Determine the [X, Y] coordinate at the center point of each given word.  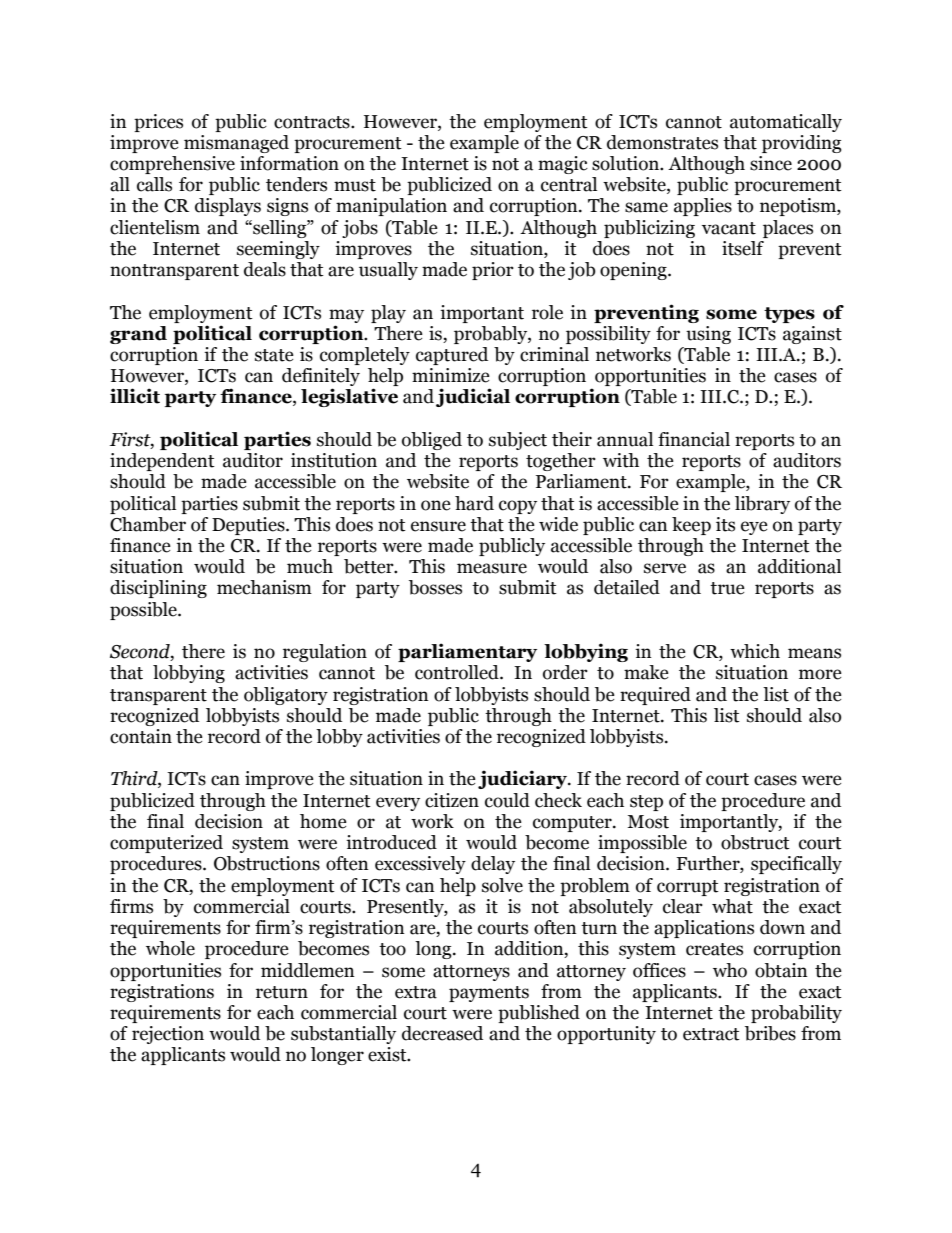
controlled [458, 672]
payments [489, 994]
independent [162, 462]
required [655, 696]
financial [694, 439]
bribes [770, 1033]
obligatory [286, 696]
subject [518, 441]
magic [563, 165]
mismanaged [236, 144]
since [771, 163]
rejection [168, 1035]
